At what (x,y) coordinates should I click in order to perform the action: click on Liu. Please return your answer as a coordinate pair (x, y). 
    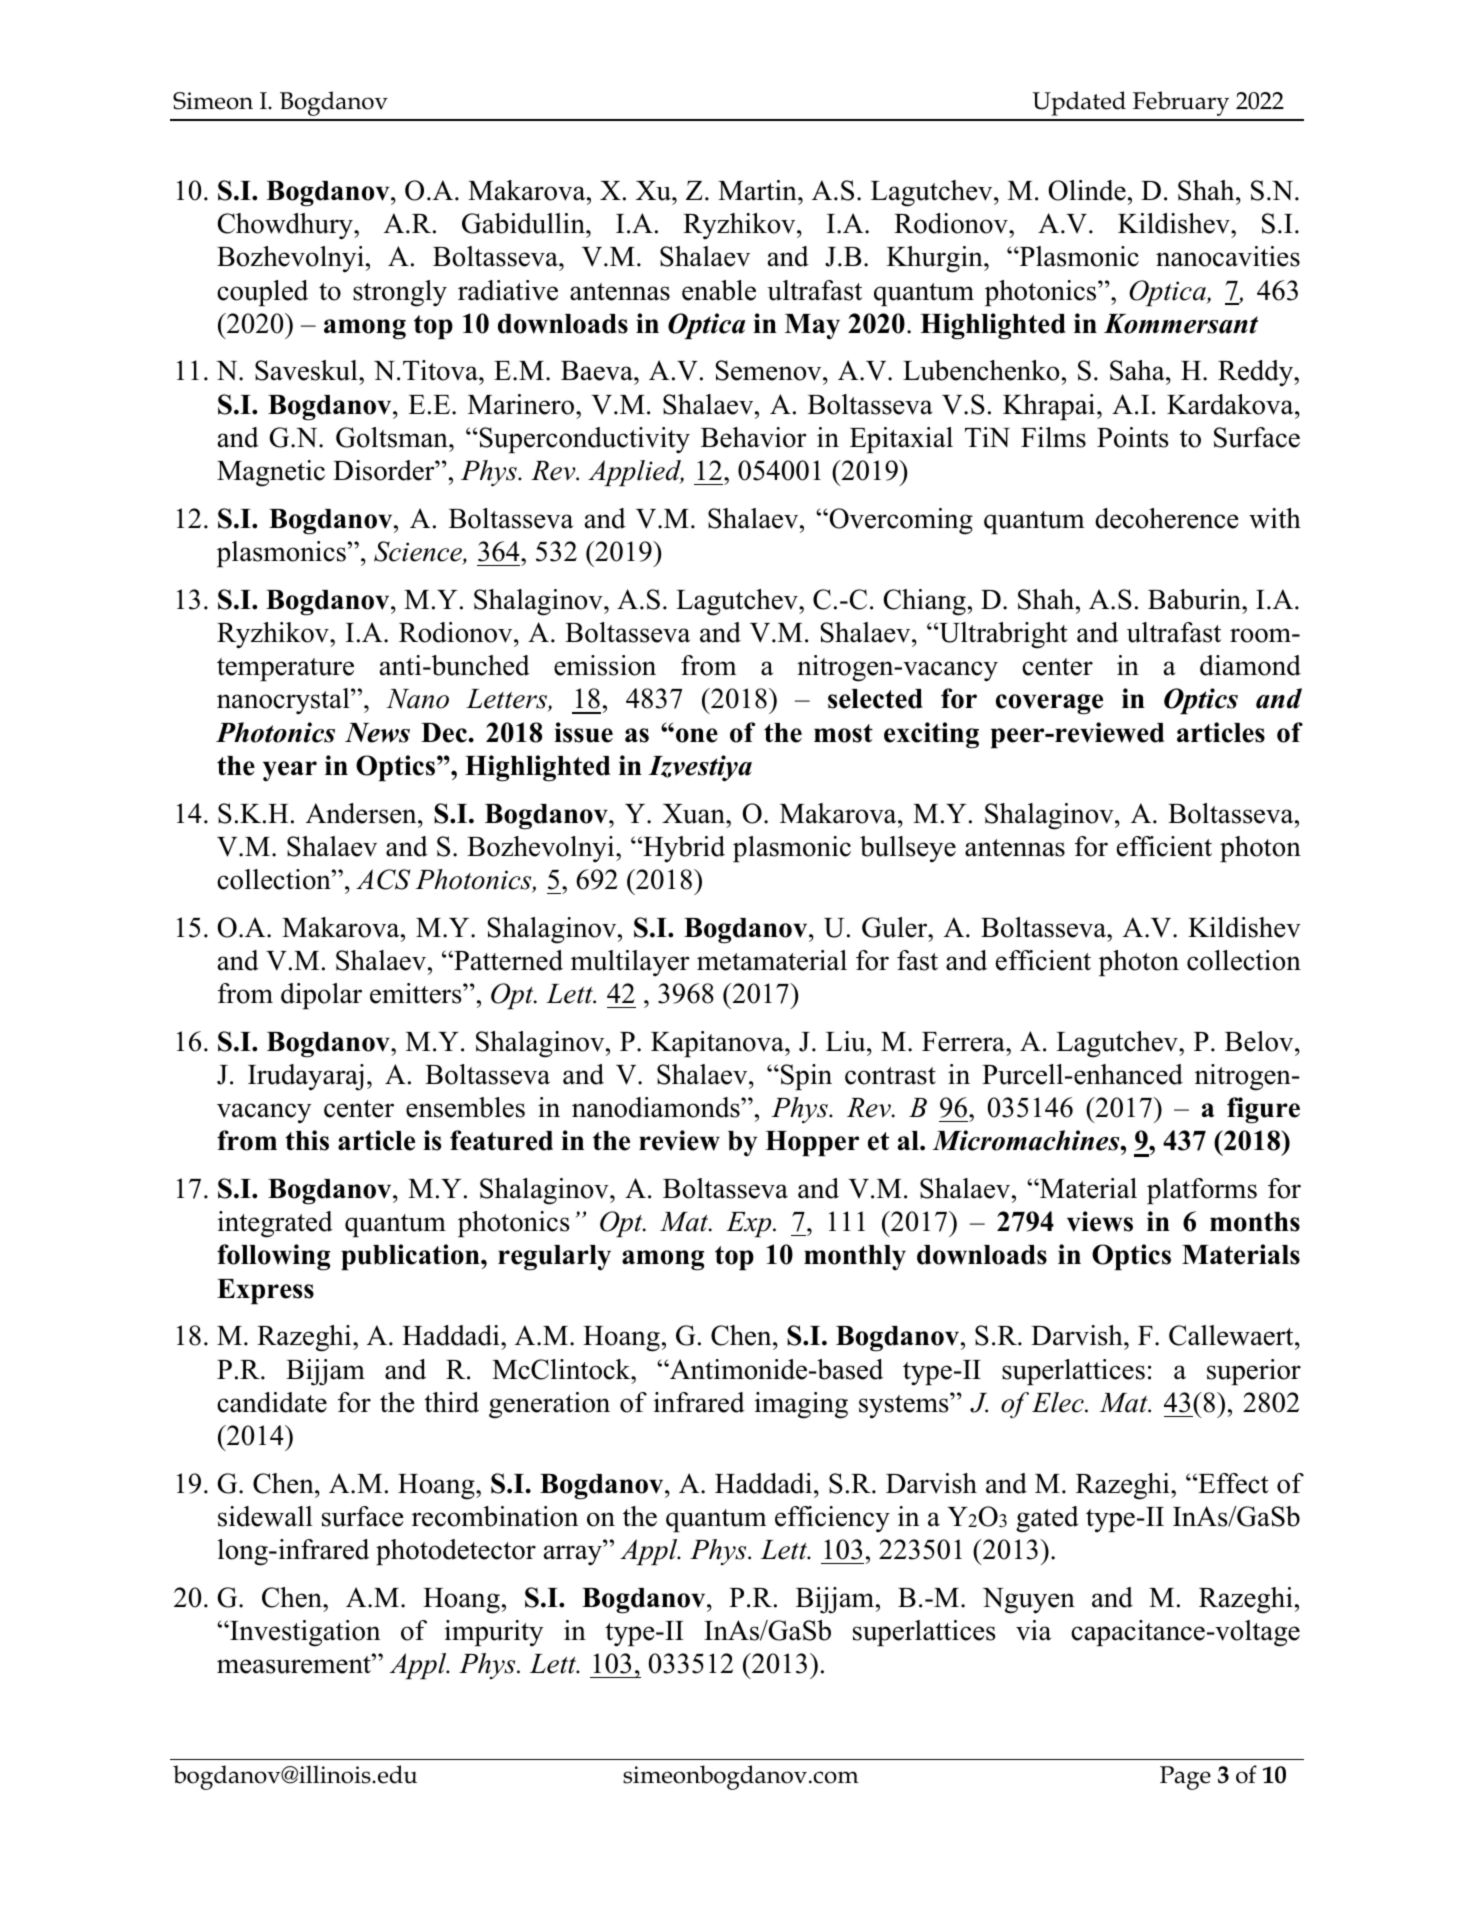
    Looking at the image, I should click on (847, 1041).
